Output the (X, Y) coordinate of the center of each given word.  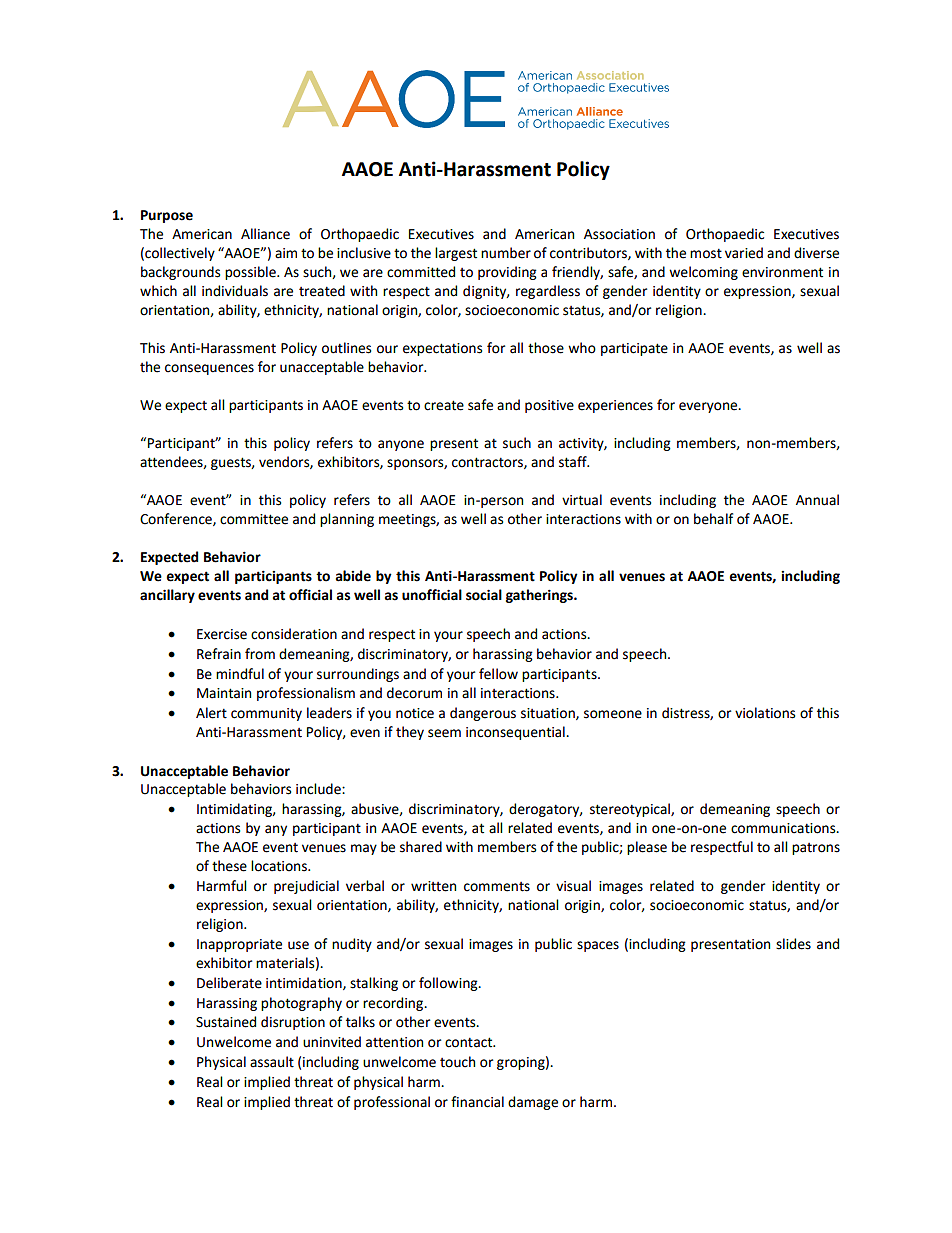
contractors (488, 463)
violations (765, 713)
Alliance (265, 234)
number (506, 253)
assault (272, 1062)
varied (744, 253)
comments (497, 887)
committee (254, 519)
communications (784, 828)
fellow (498, 674)
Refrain (219, 654)
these (229, 866)
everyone (709, 407)
